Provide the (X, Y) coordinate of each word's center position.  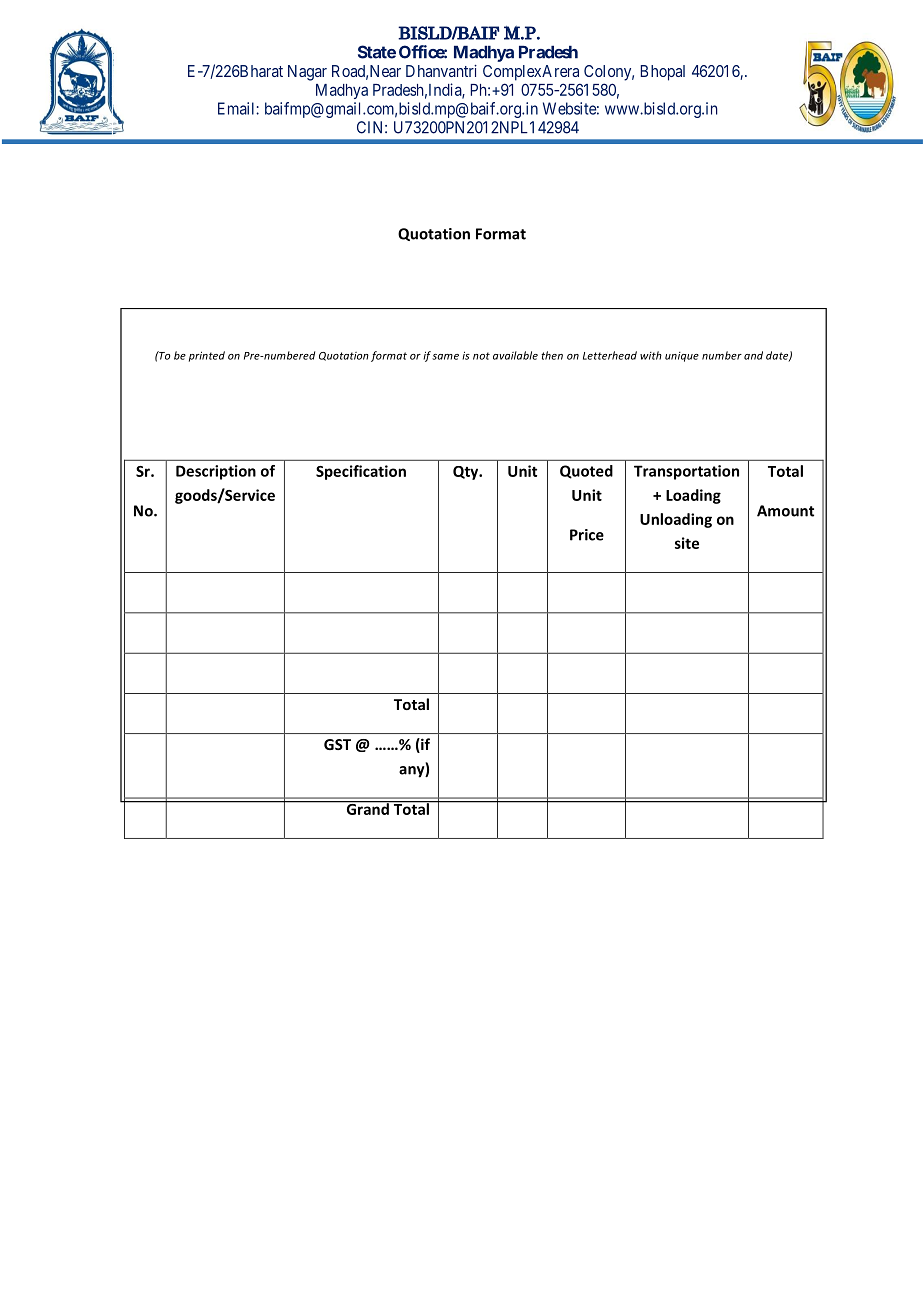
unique (682, 357)
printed (207, 356)
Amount (785, 511)
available (515, 355)
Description (216, 472)
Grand (367, 808)
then (552, 355)
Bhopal (663, 73)
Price (587, 535)
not (481, 356)
